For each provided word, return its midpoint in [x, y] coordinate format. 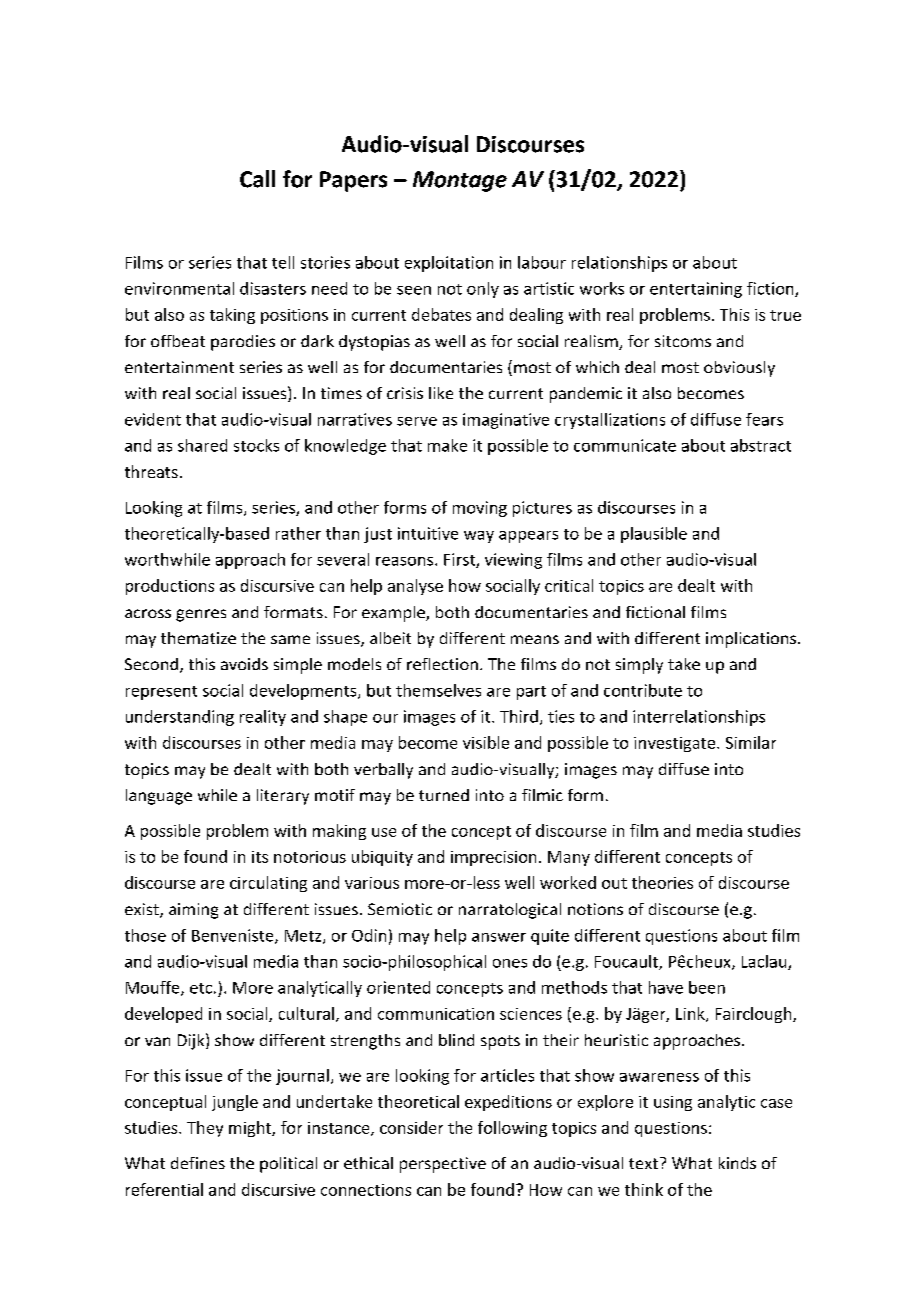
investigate [676, 744]
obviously [739, 369]
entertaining [696, 290]
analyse [415, 587]
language [159, 797]
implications [752, 640]
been [707, 987]
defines [198, 1163]
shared [202, 445]
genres [201, 615]
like [441, 393]
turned [444, 795]
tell [283, 262]
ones [510, 963]
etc [201, 988]
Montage [460, 181]
